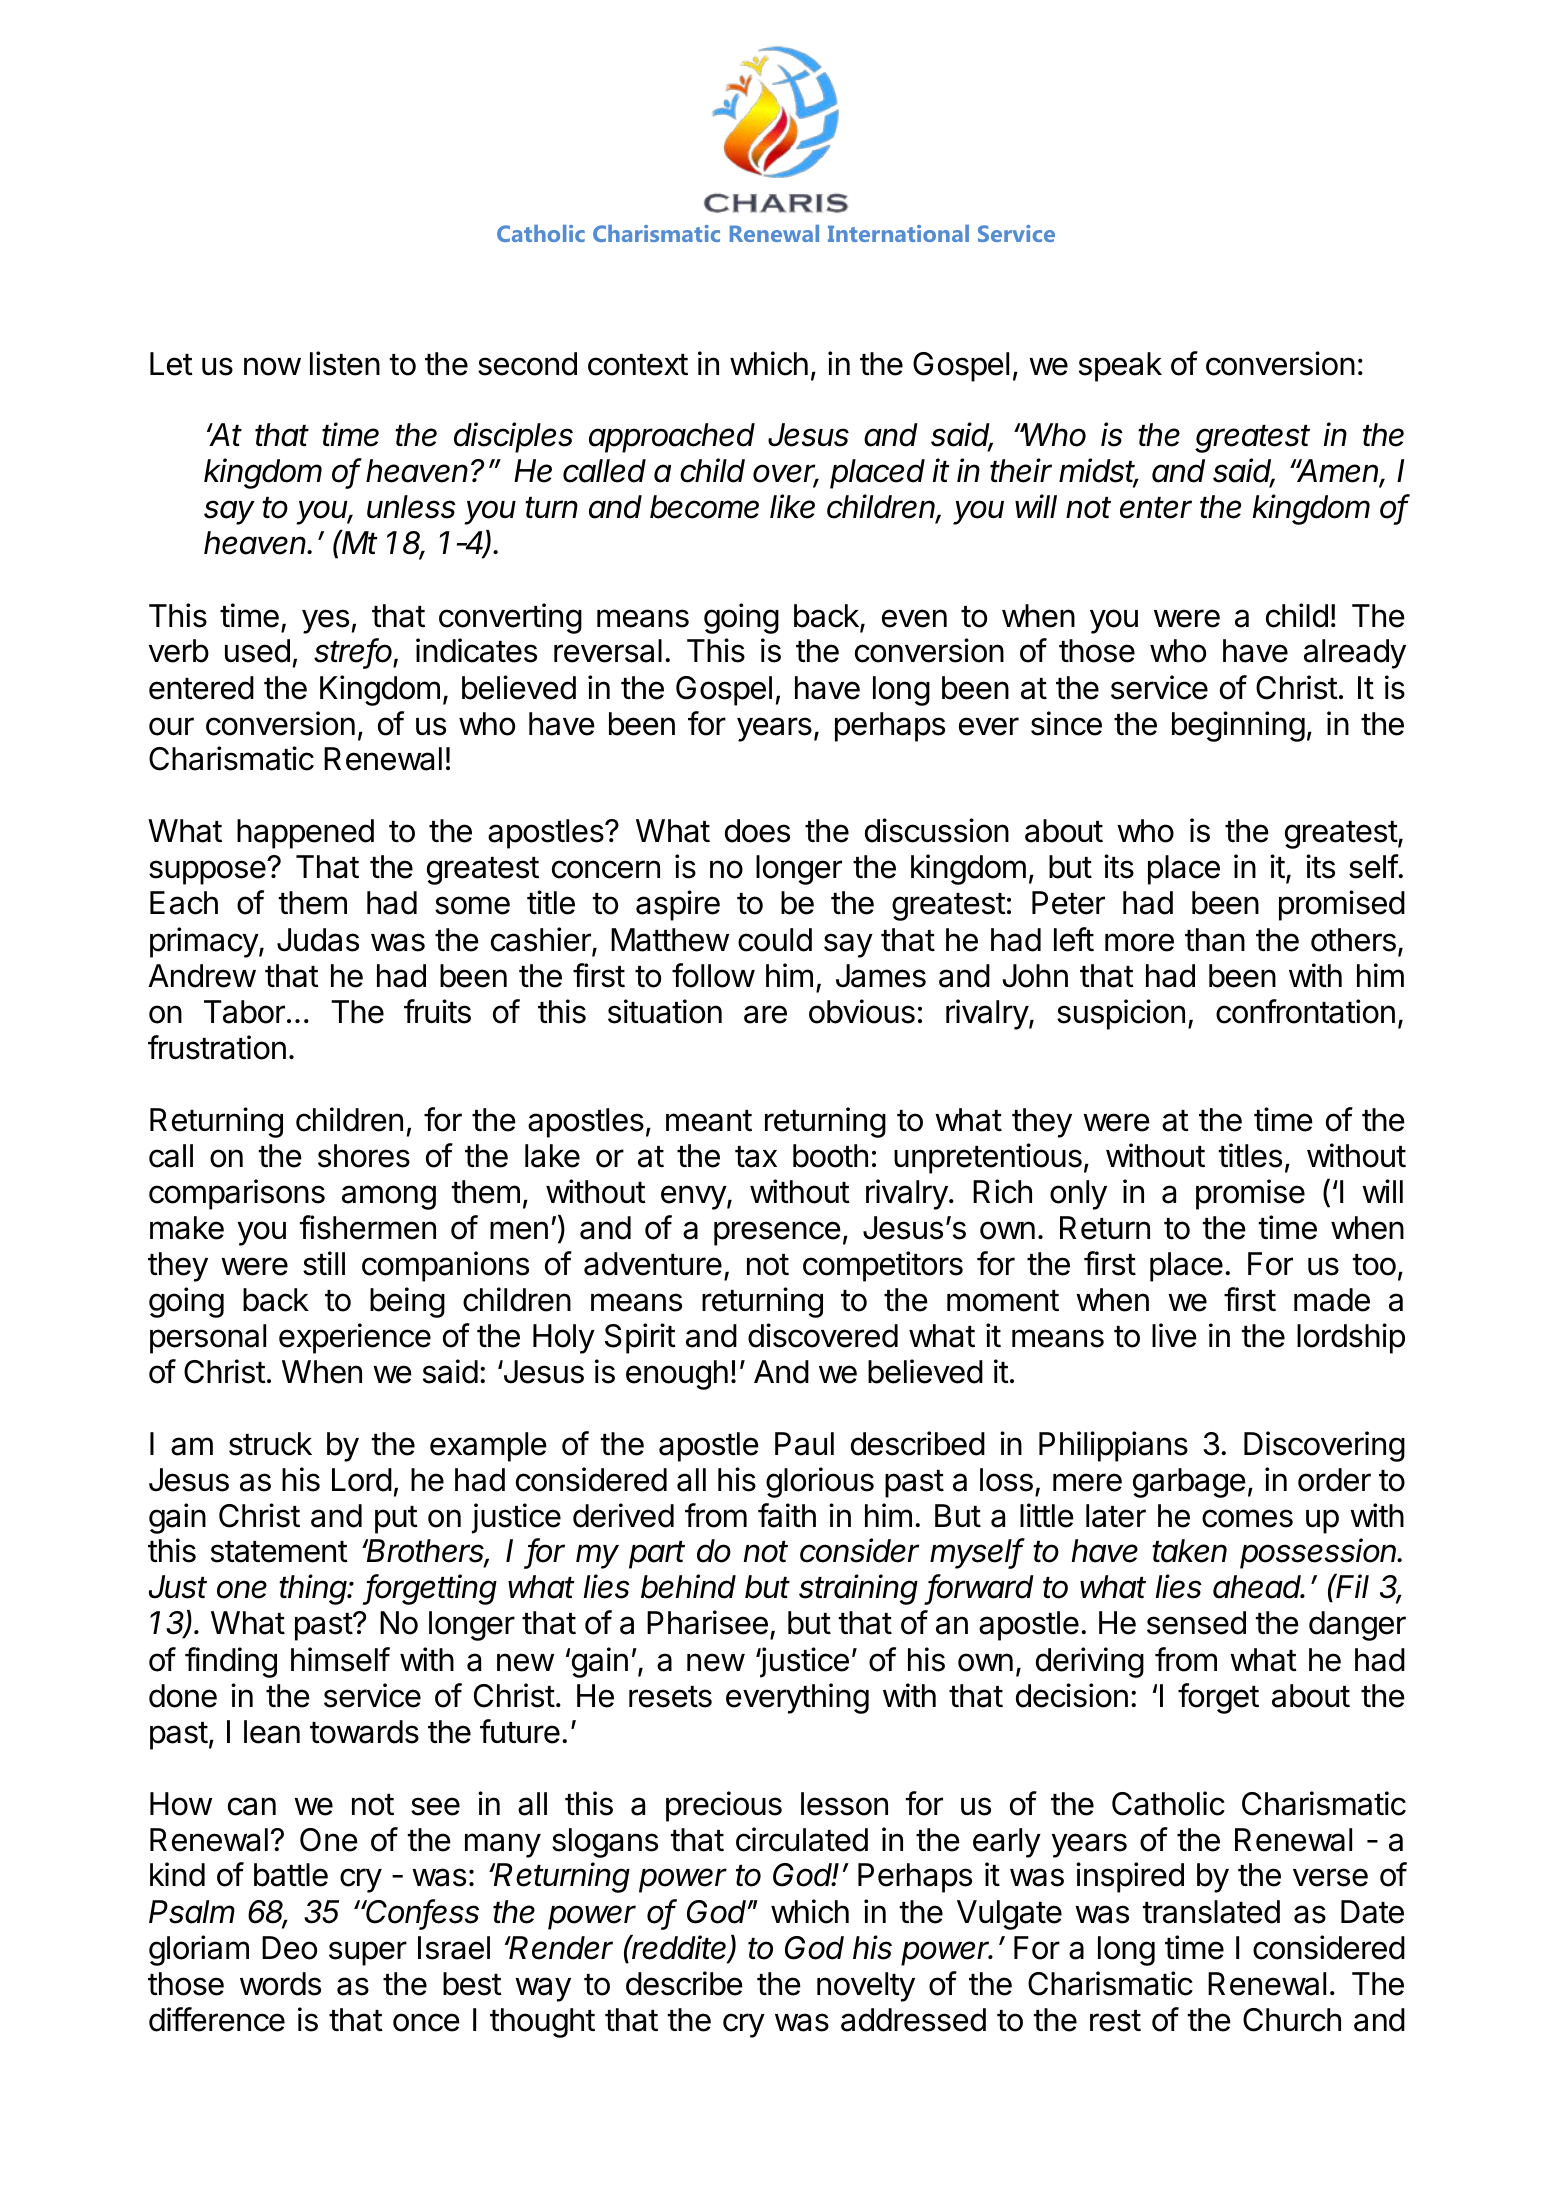  What do you see at coordinates (345, 363) in the screenshot?
I see `listen` at bounding box center [345, 363].
